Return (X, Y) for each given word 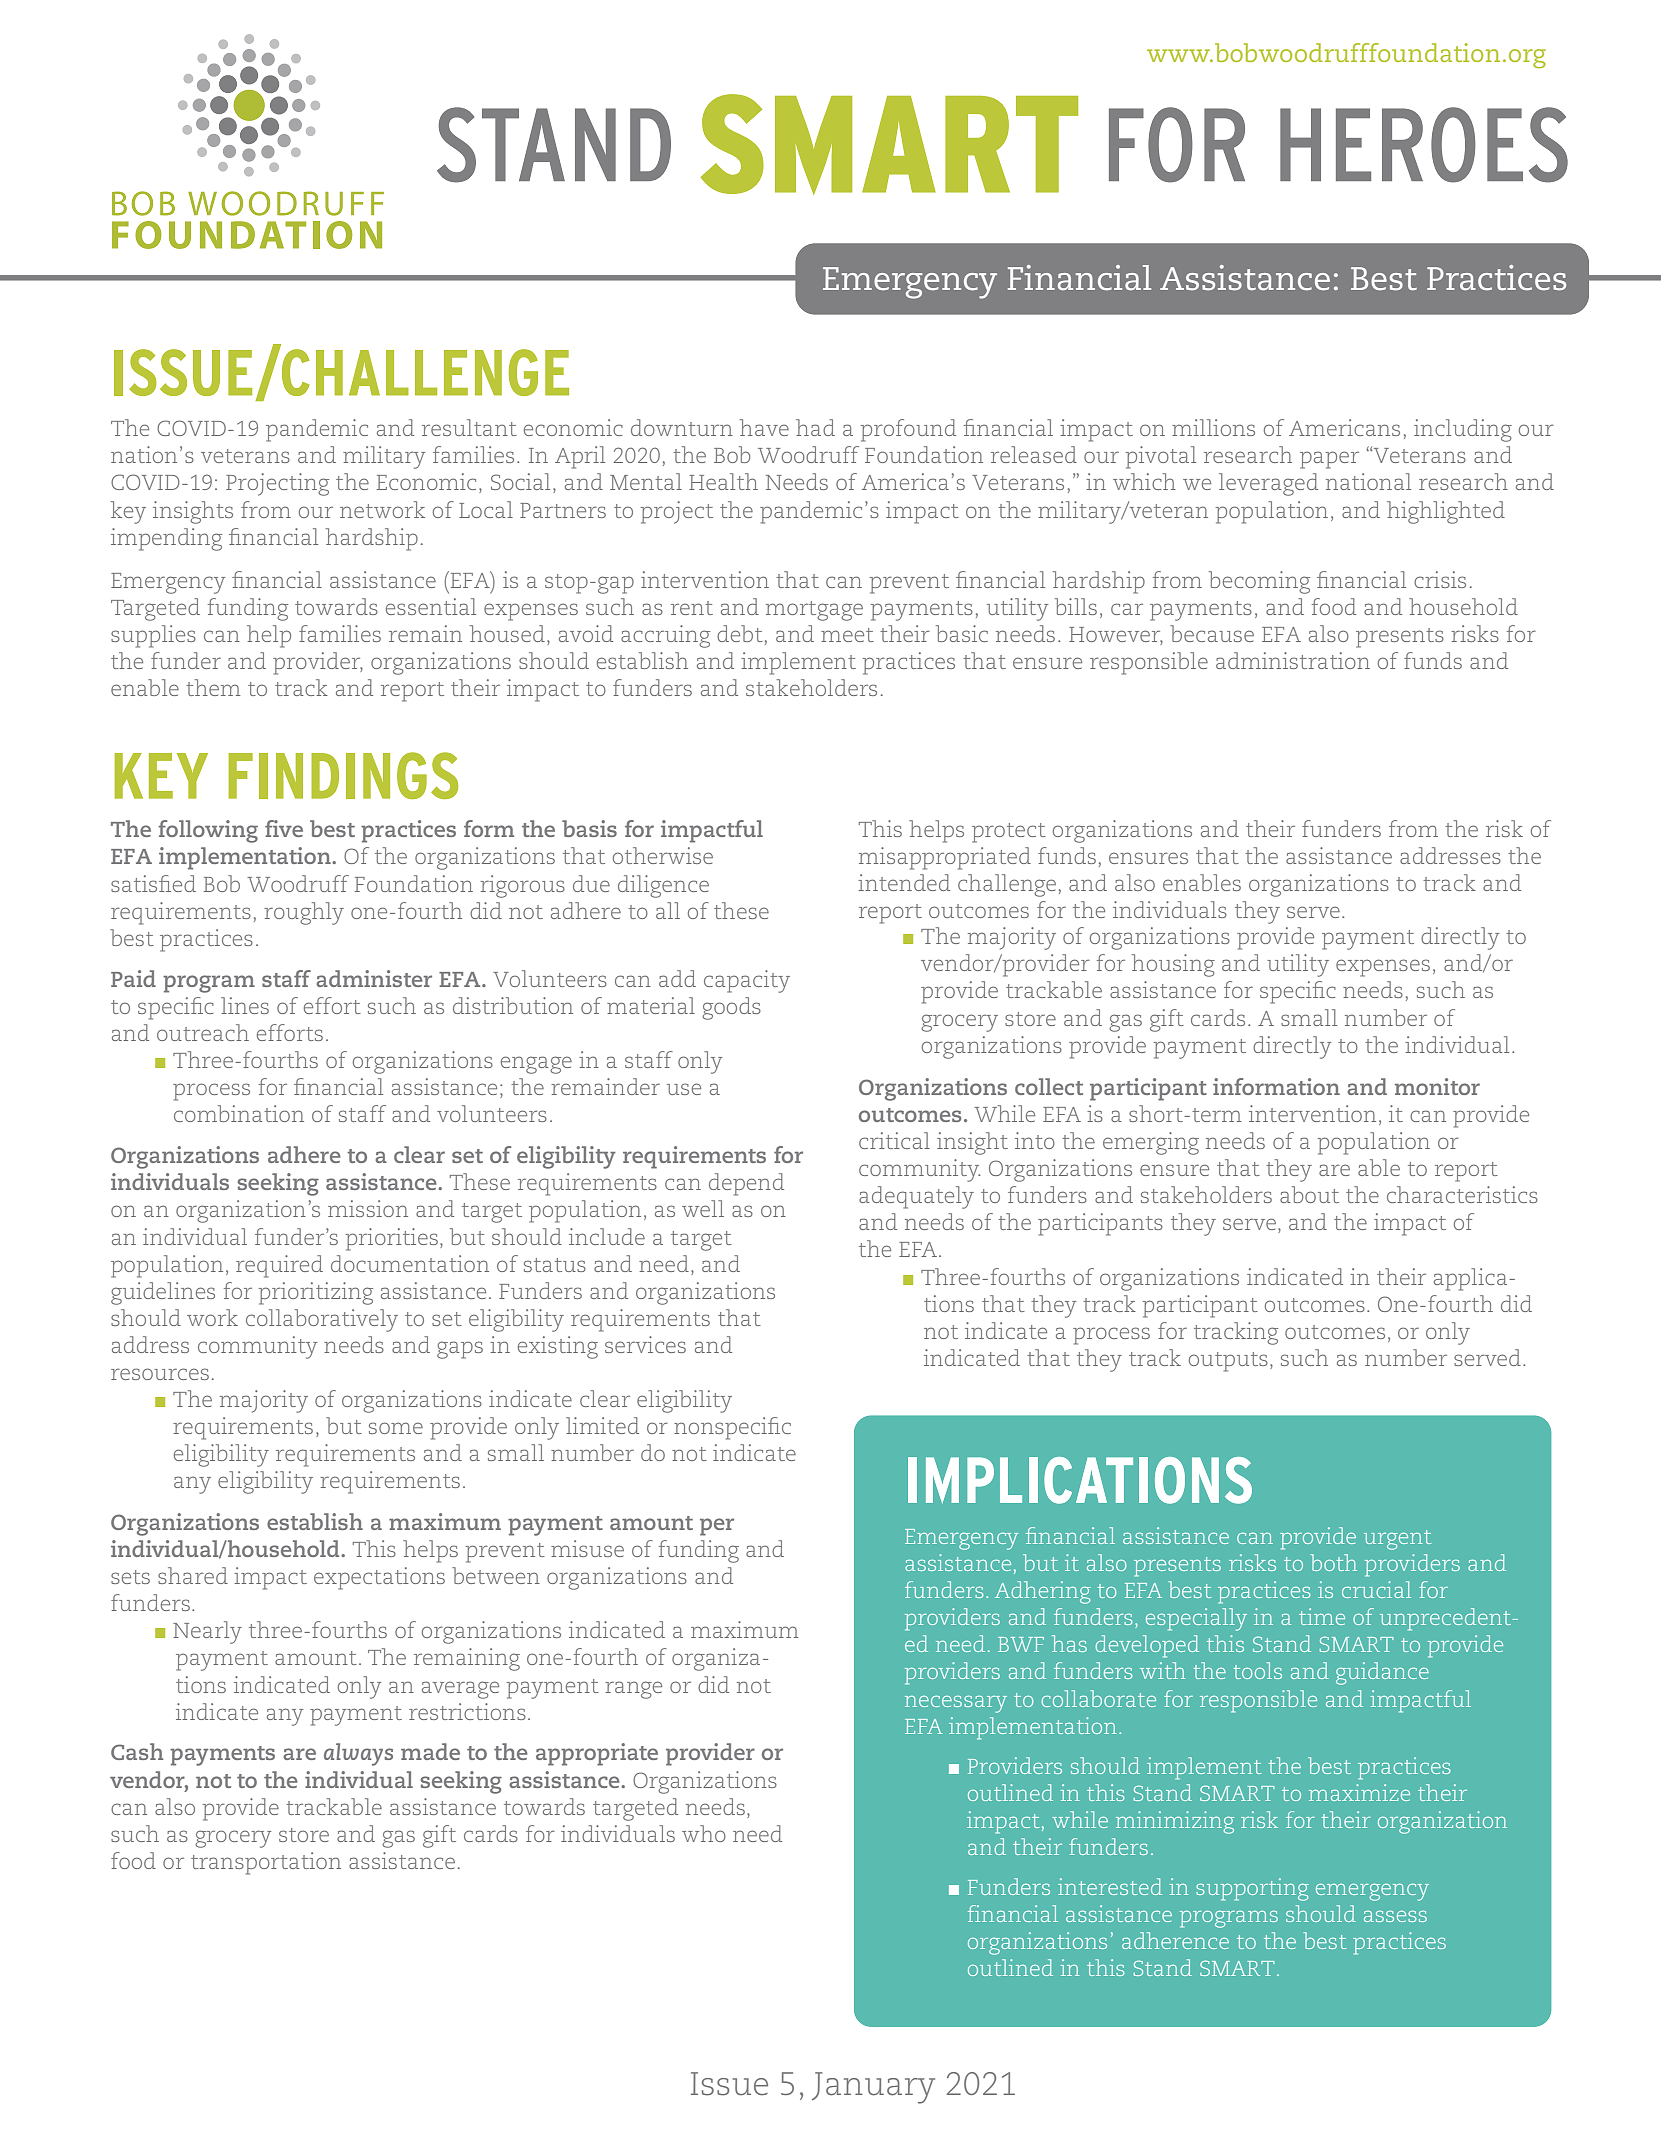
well (703, 1208)
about (1309, 1194)
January (873, 2088)
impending (166, 539)
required (279, 1266)
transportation (266, 1863)
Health (723, 481)
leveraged (1268, 484)
